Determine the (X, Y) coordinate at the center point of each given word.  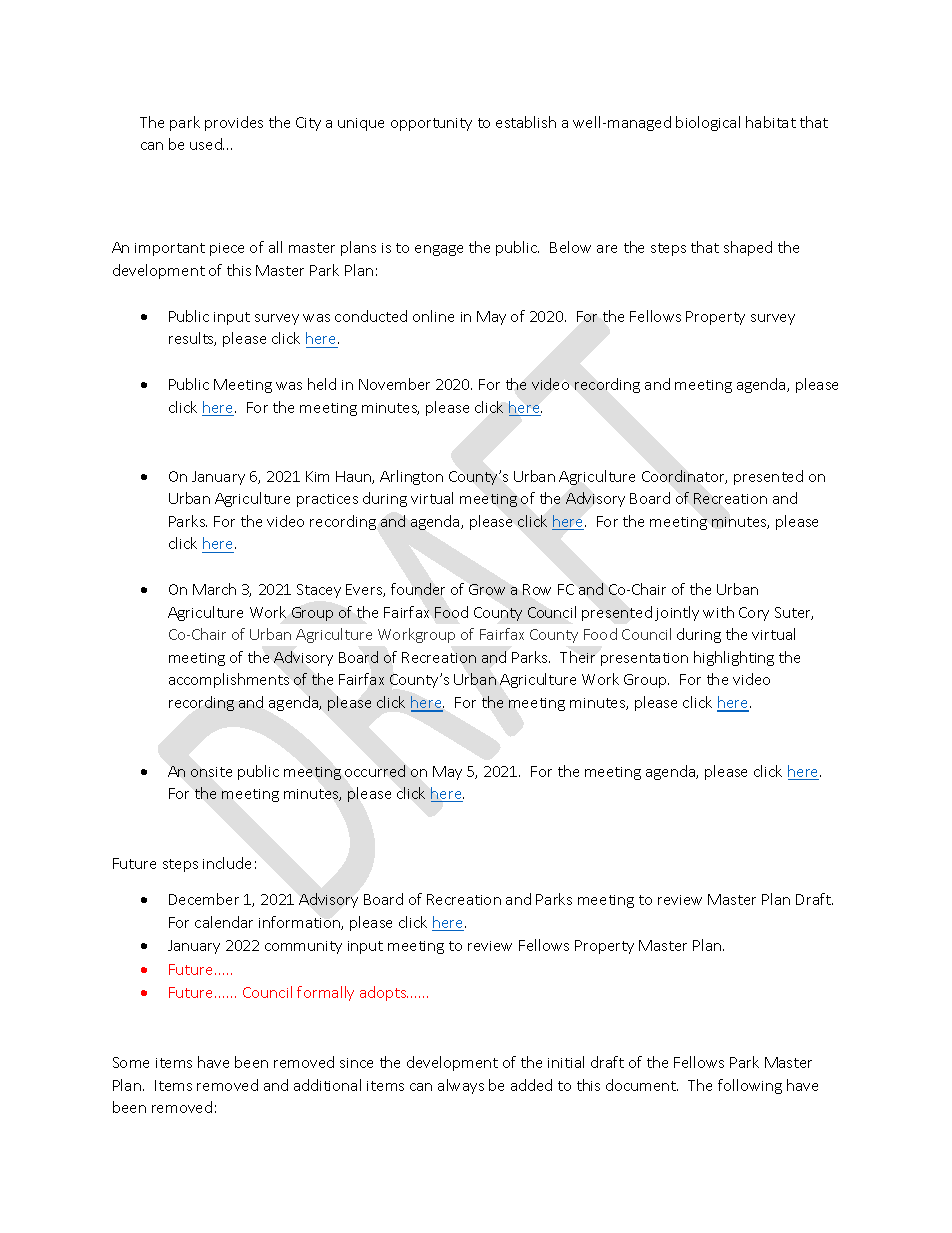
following (750, 1086)
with (718, 612)
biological (708, 123)
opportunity (431, 124)
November (394, 384)
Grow (487, 589)
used (207, 144)
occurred (375, 771)
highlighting (734, 658)
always (461, 1086)
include (227, 863)
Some (131, 1062)
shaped (748, 248)
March (214, 589)
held (322, 384)
